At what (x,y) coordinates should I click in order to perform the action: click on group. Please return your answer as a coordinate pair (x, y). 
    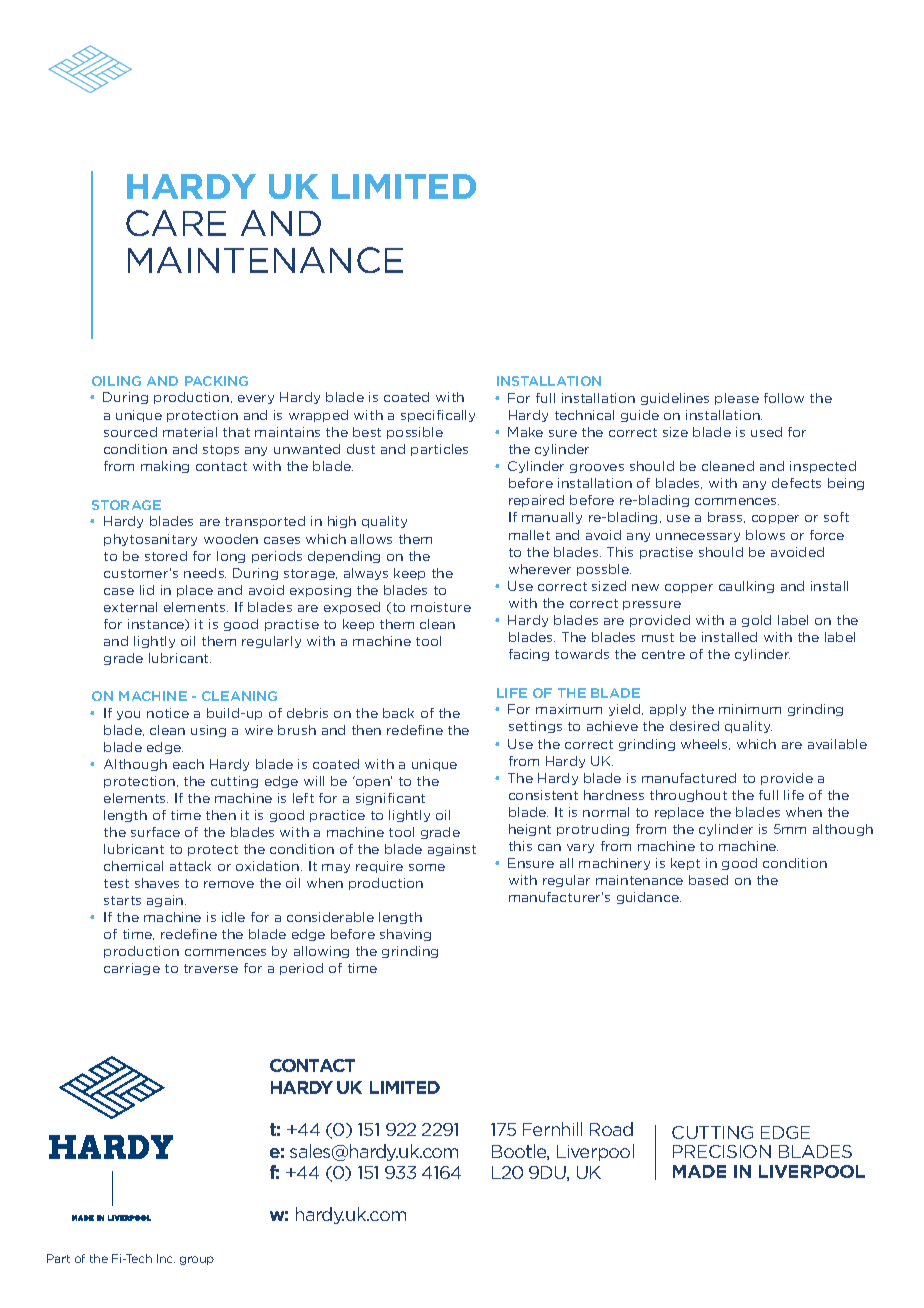
    Looking at the image, I should click on (197, 1260).
